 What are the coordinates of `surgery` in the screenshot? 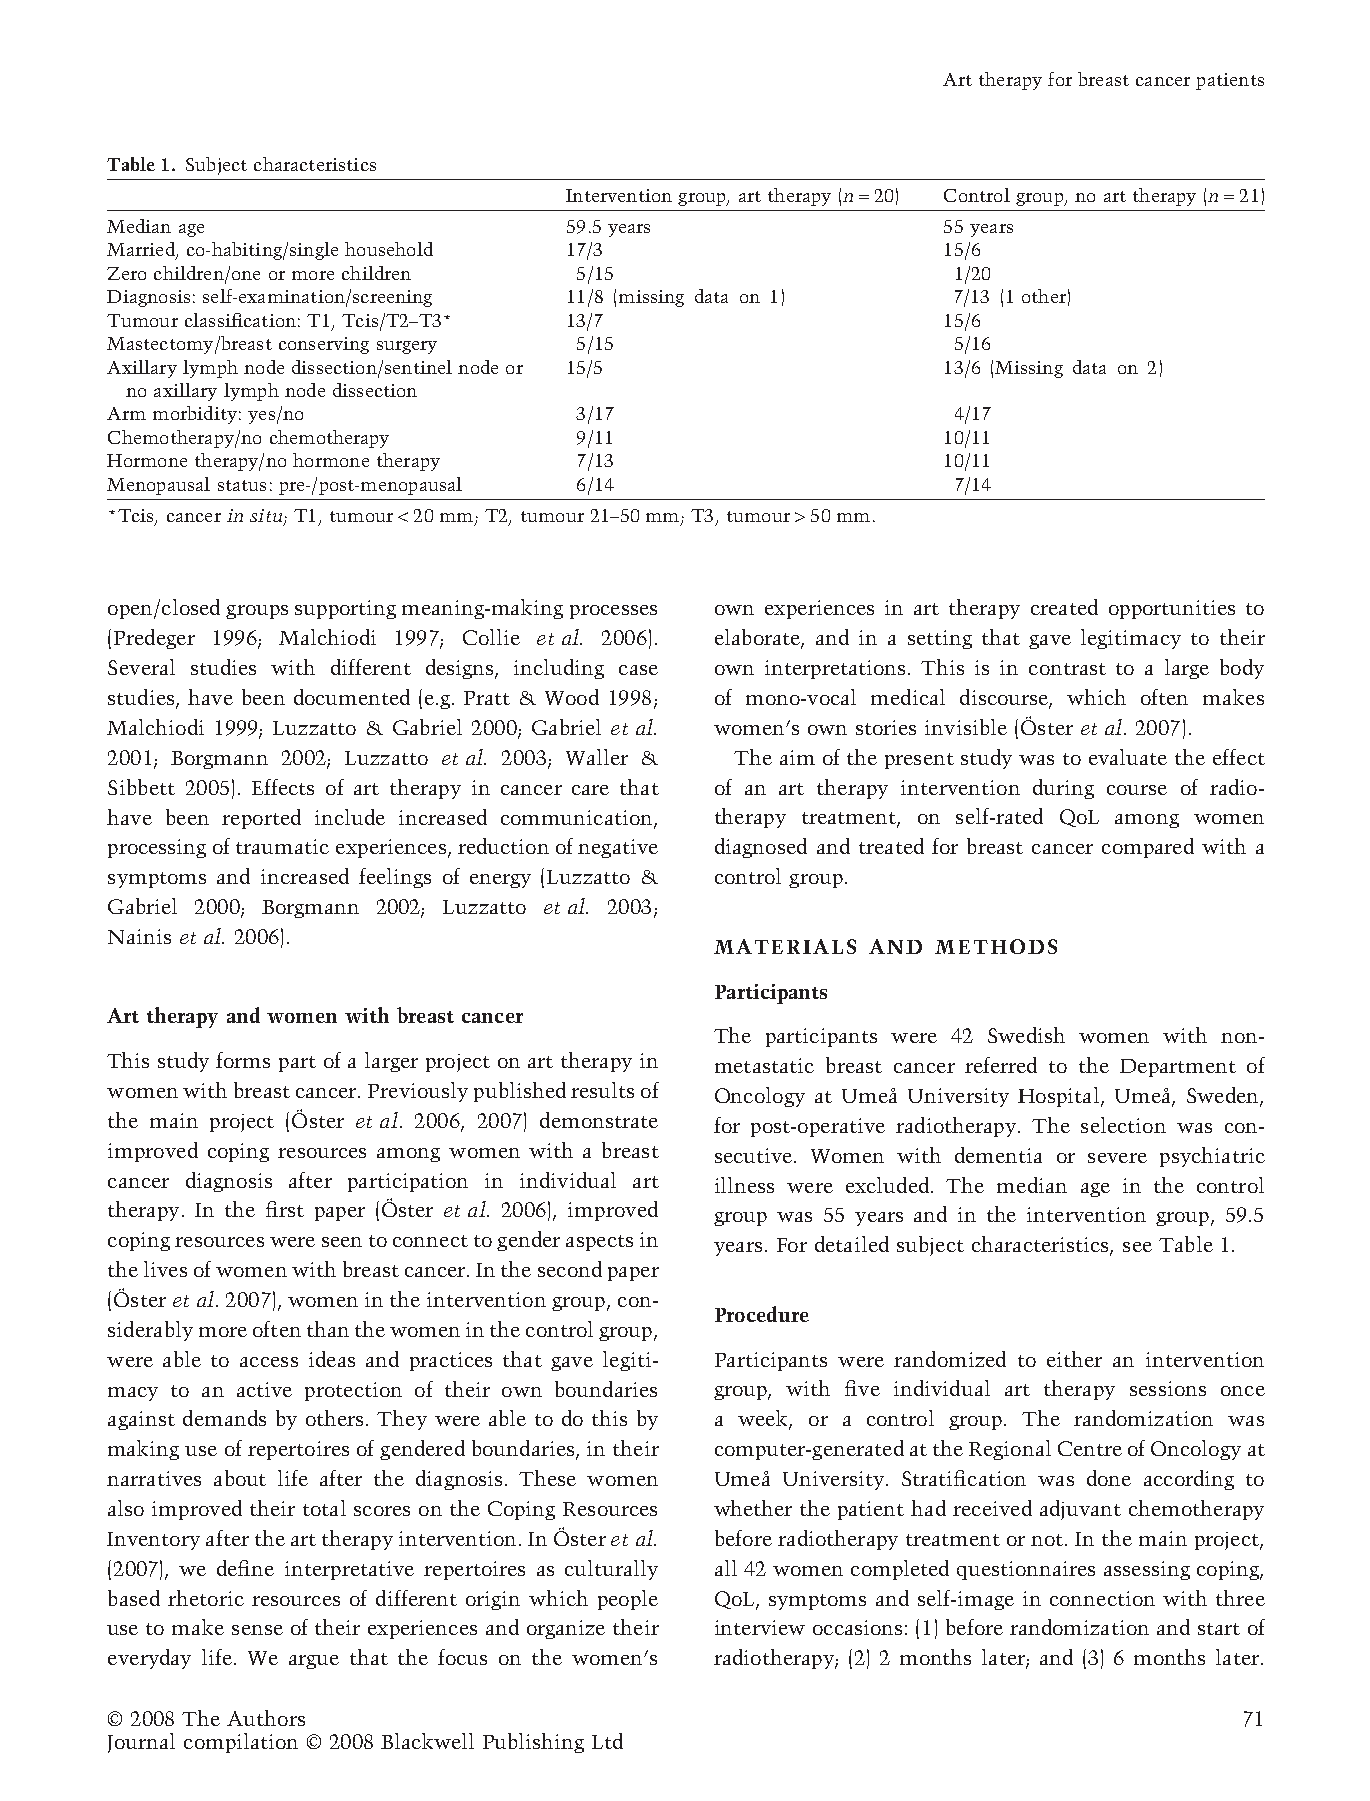 It's located at (407, 347).
